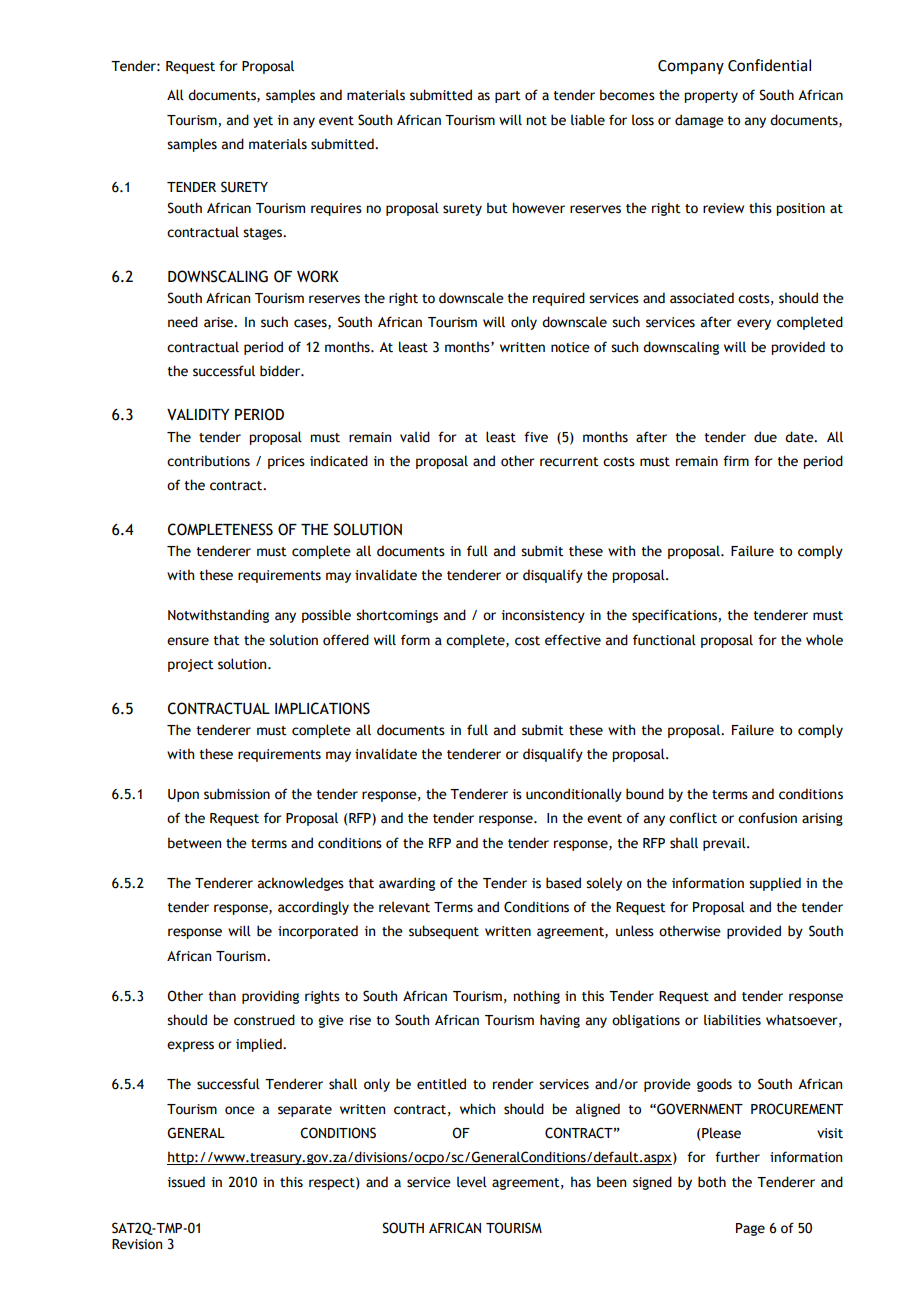  Describe the element at coordinates (208, 461) in the screenshot. I see `contributions` at that location.
